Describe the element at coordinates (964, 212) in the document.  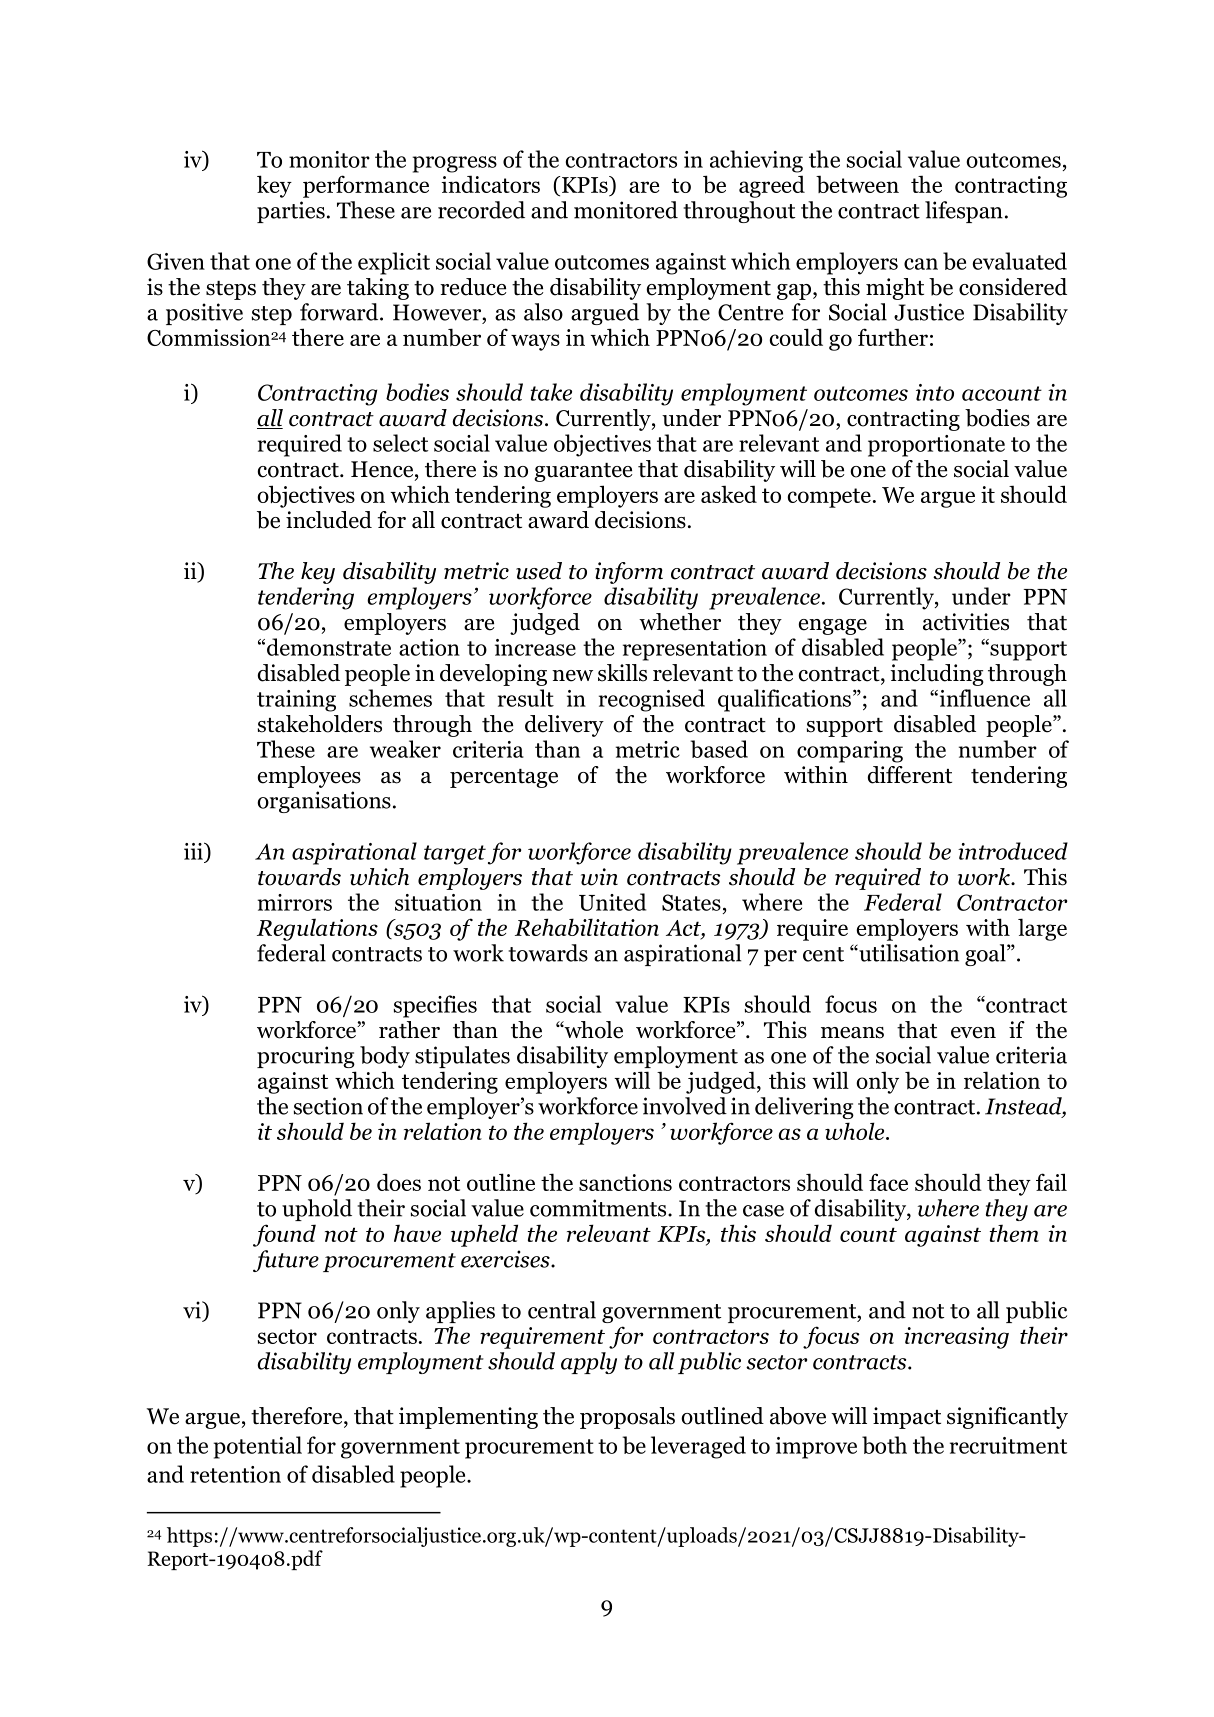
I see `lifespan` at that location.
